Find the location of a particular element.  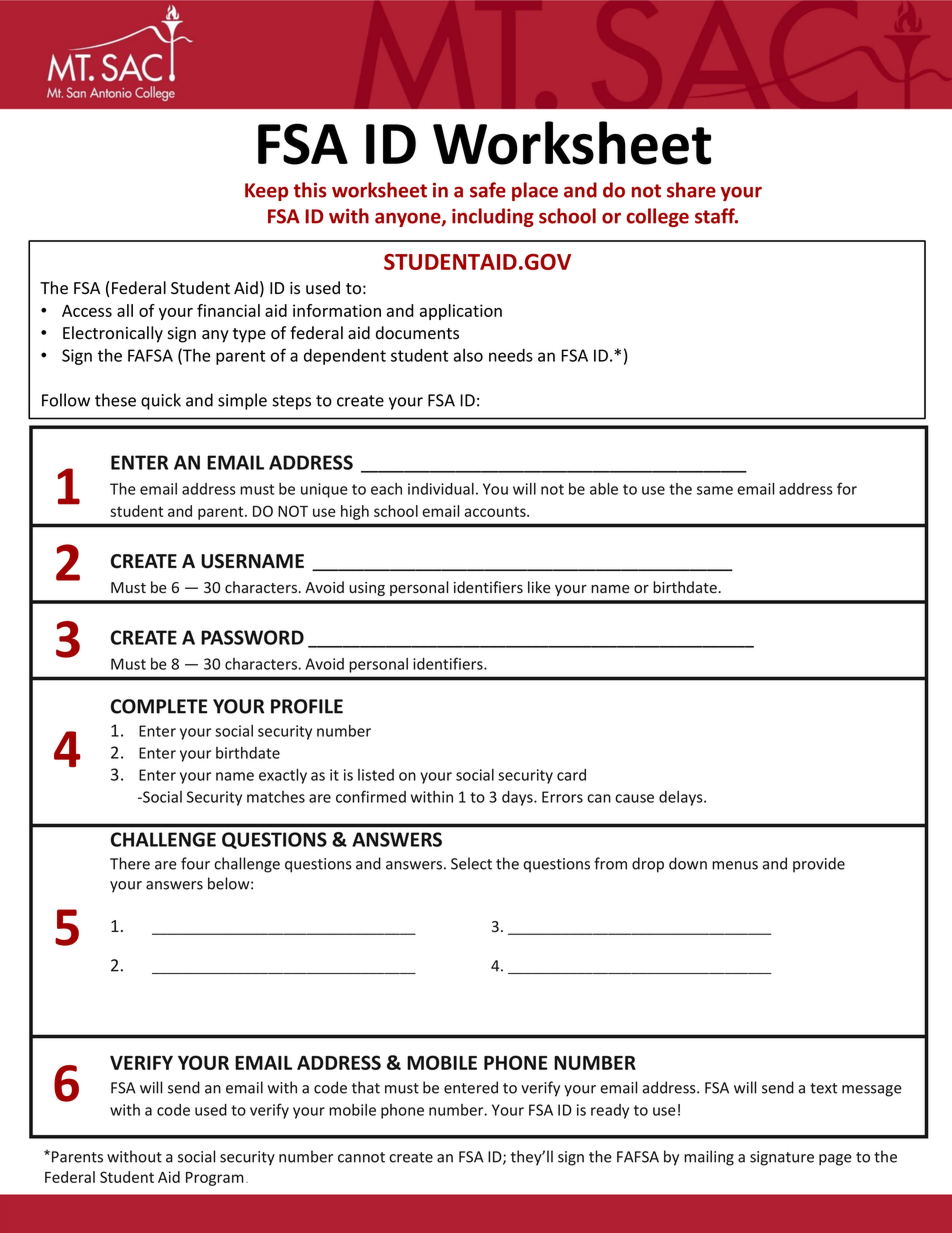

including is located at coordinates (493, 217).
